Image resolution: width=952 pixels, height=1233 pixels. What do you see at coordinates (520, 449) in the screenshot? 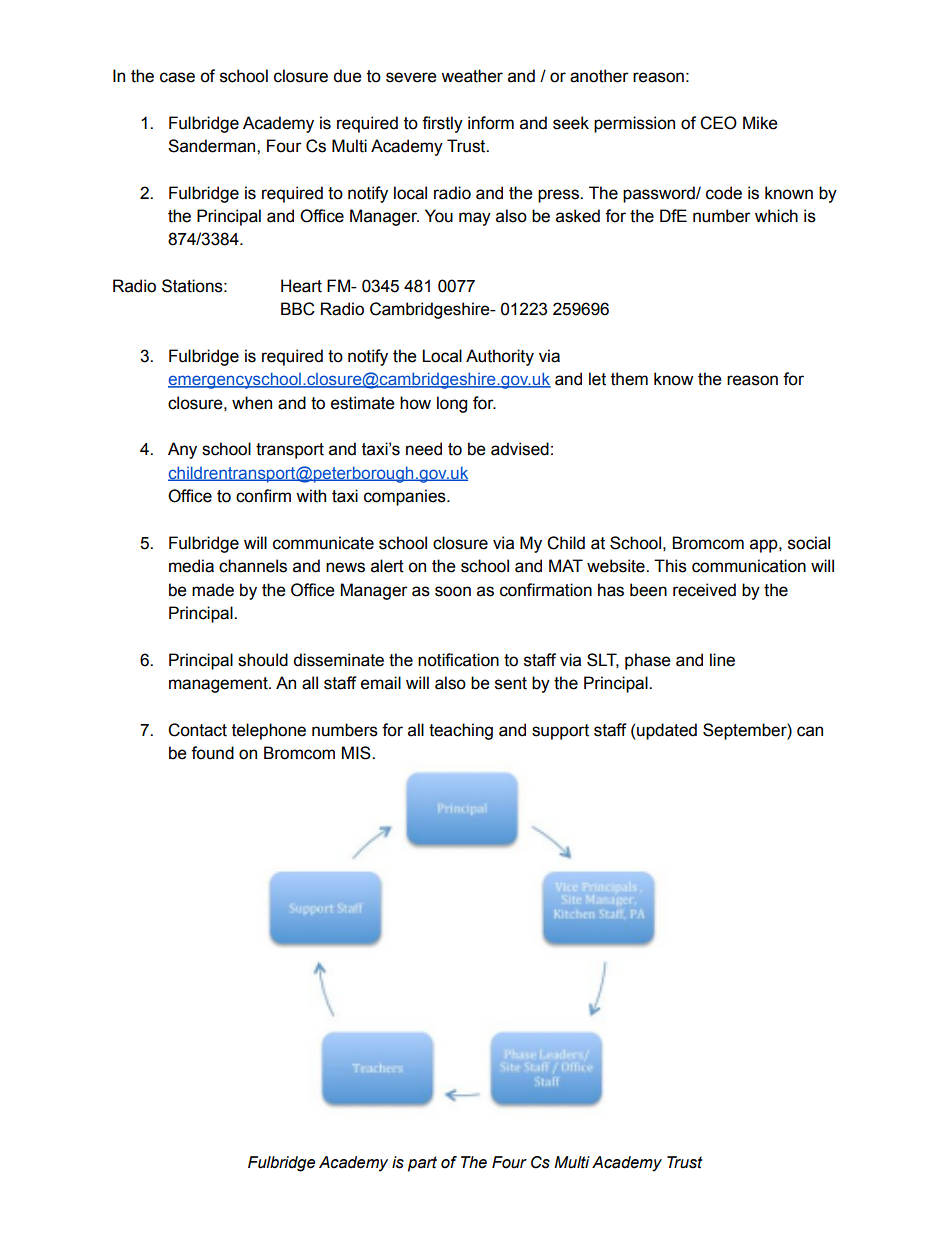
I see `advised` at bounding box center [520, 449].
